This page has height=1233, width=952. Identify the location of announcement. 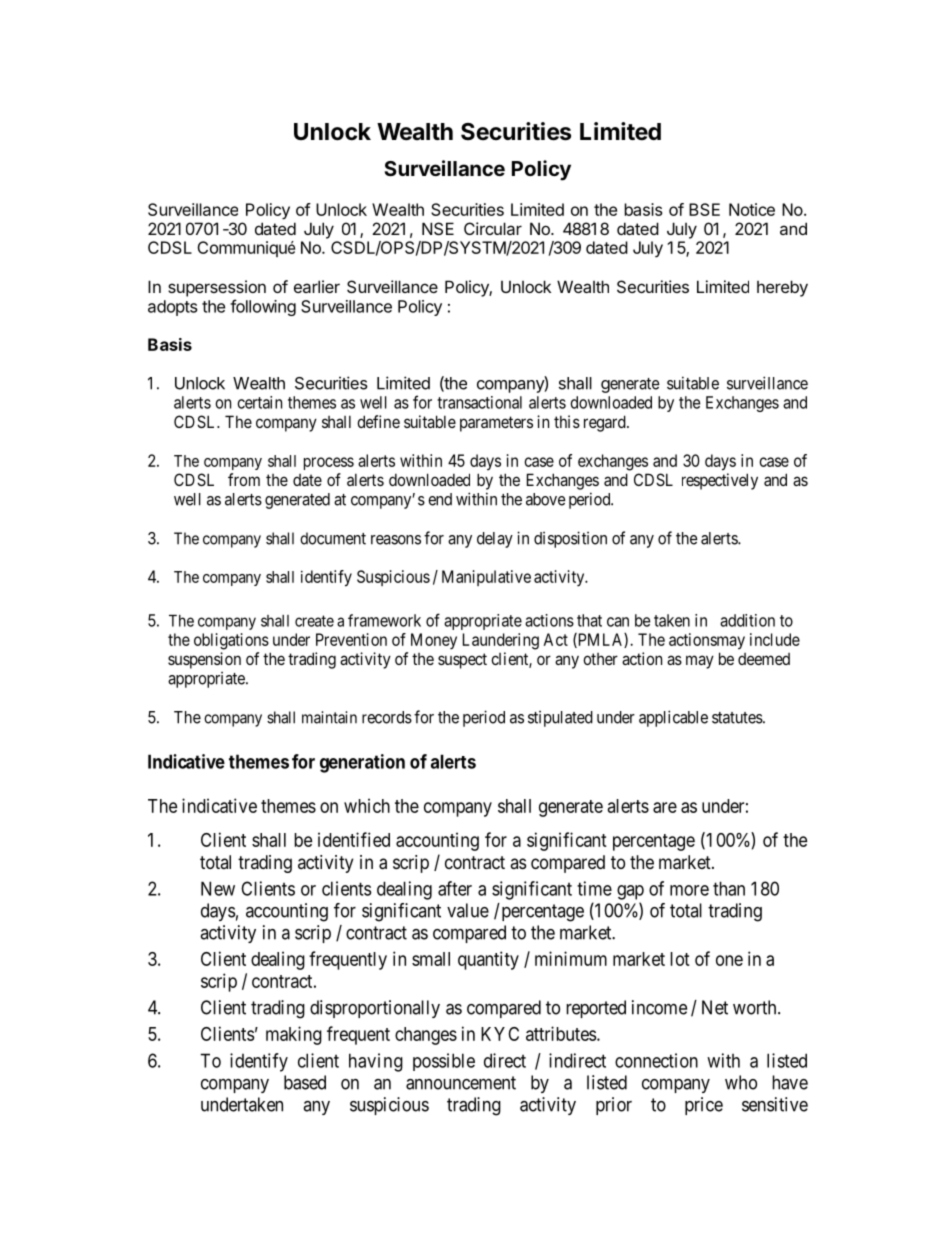
(461, 1083).
